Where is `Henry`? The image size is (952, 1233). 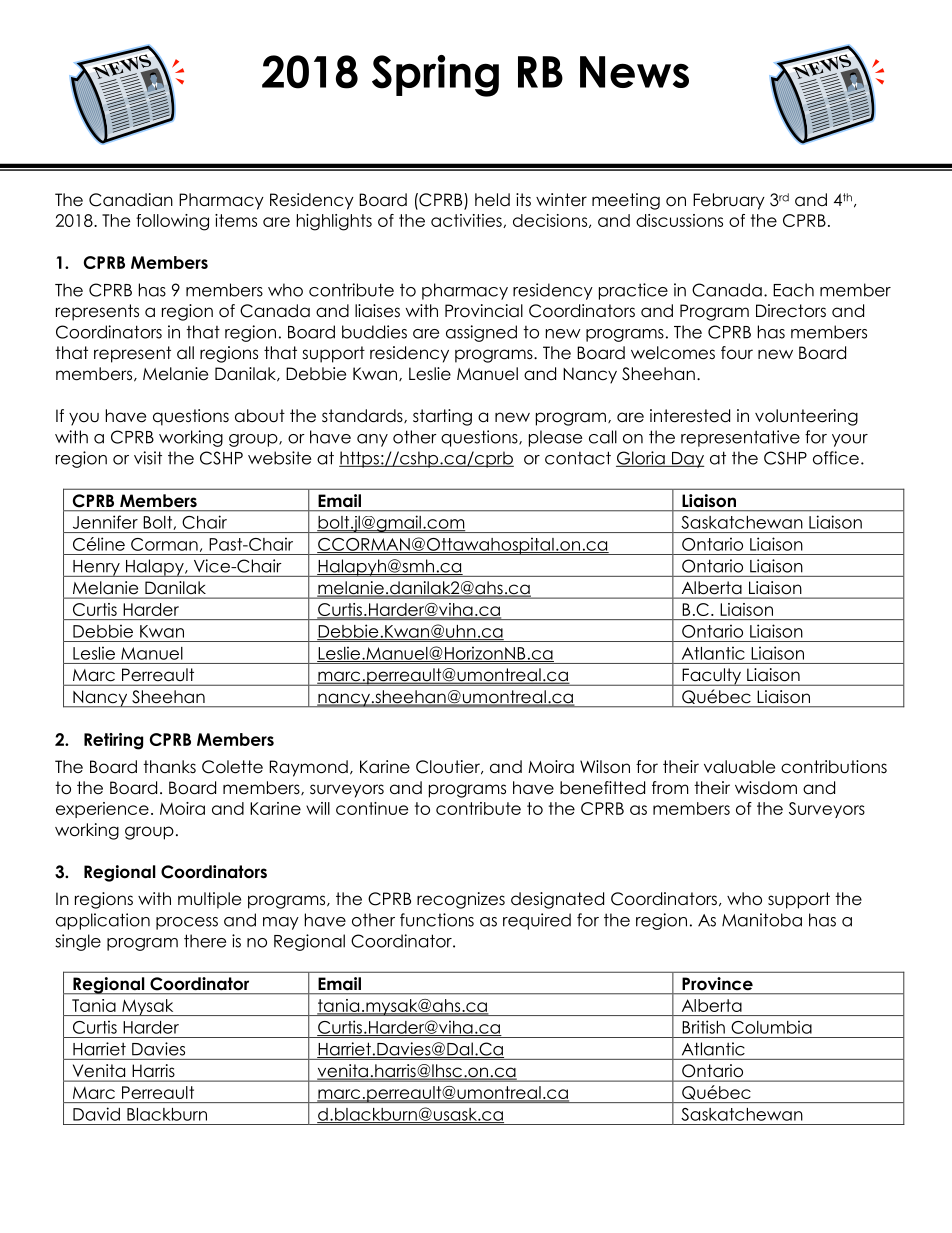 Henry is located at coordinates (96, 568).
